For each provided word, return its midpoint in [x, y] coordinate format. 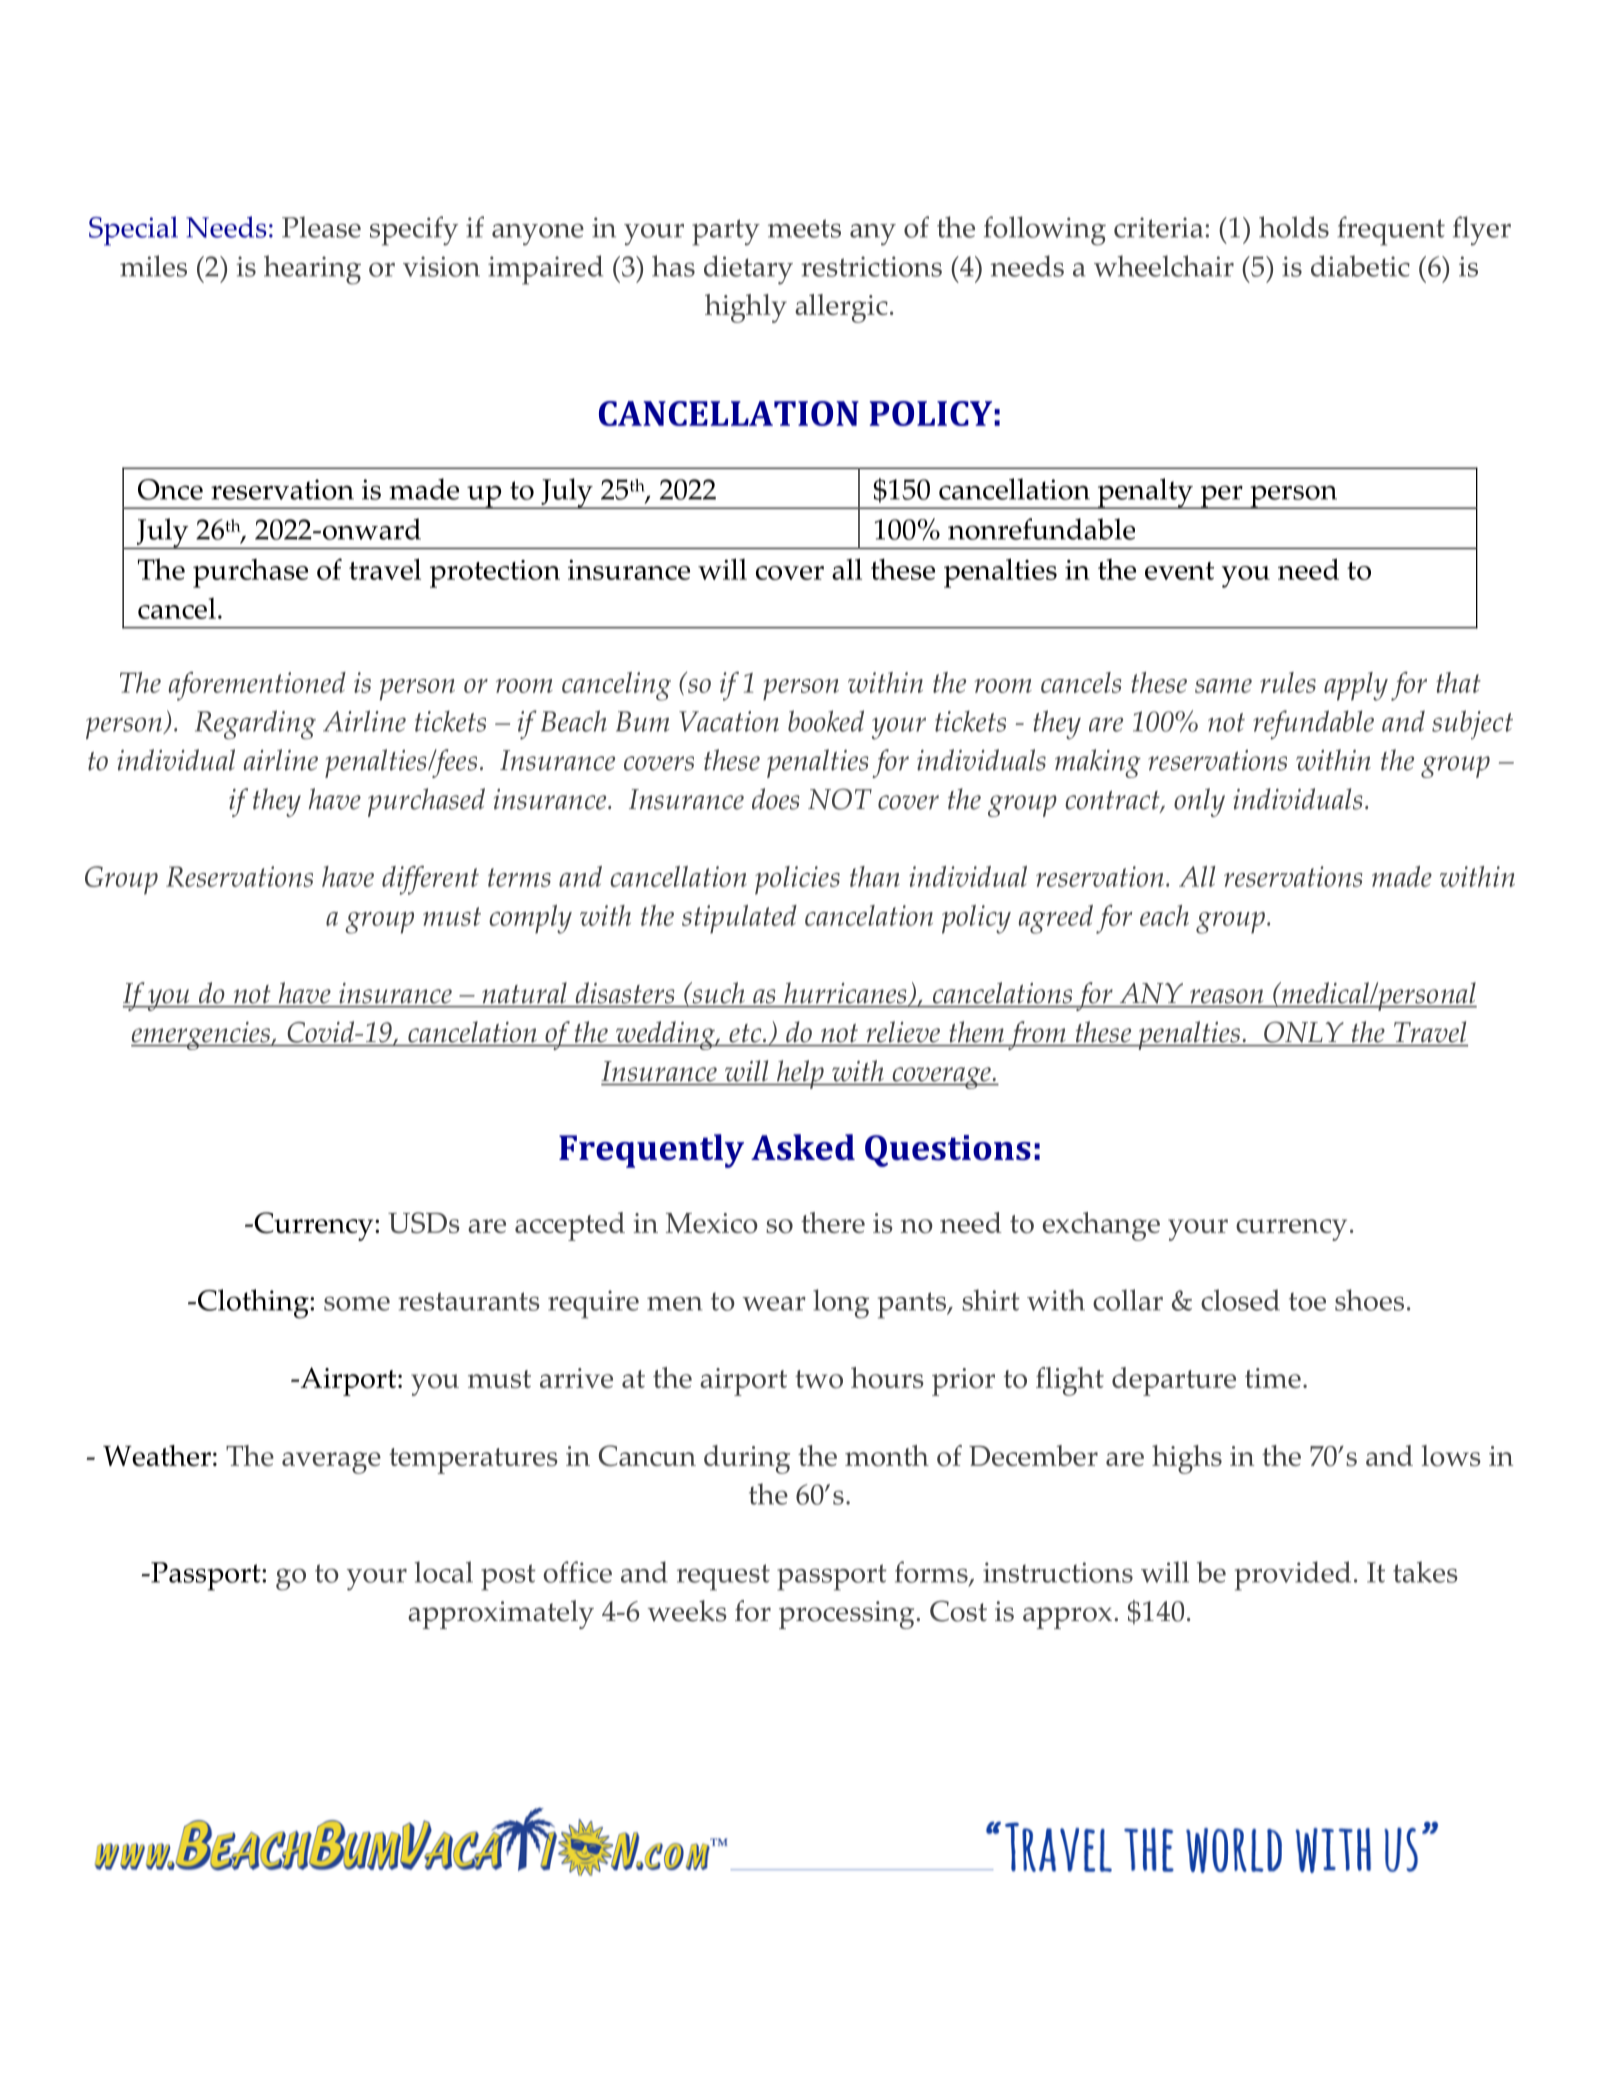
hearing [312, 270]
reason [1227, 998]
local [444, 1572]
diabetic [1360, 266]
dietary [748, 270]
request [723, 1577]
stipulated [739, 919]
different [430, 880]
